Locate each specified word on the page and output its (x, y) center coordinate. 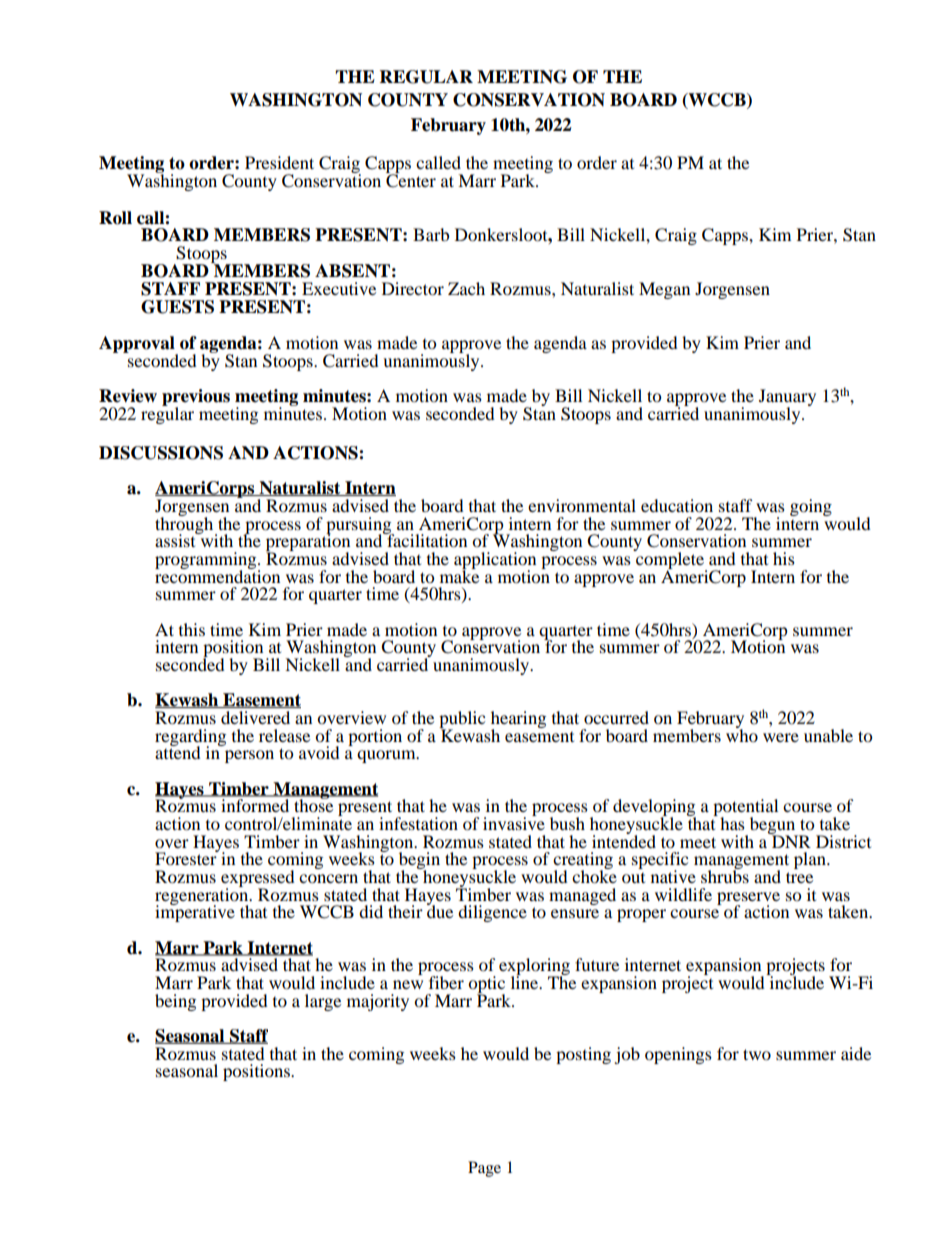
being (175, 1002)
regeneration (203, 896)
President (279, 162)
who (742, 734)
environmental (582, 505)
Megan (664, 290)
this (192, 629)
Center (411, 179)
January (787, 399)
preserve (748, 899)
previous (196, 398)
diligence (492, 913)
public (462, 720)
